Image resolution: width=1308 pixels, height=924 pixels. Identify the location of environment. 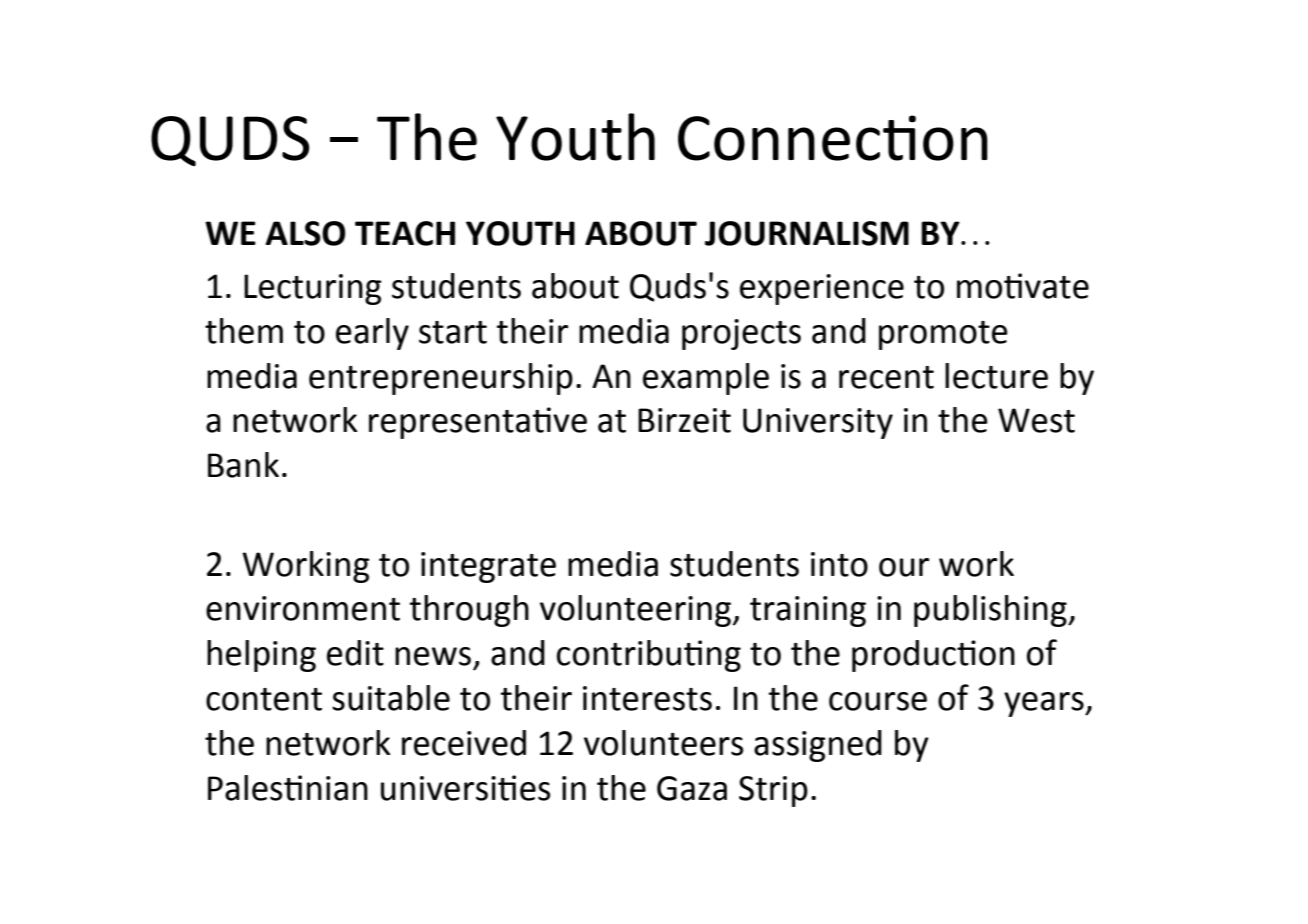
(303, 608).
